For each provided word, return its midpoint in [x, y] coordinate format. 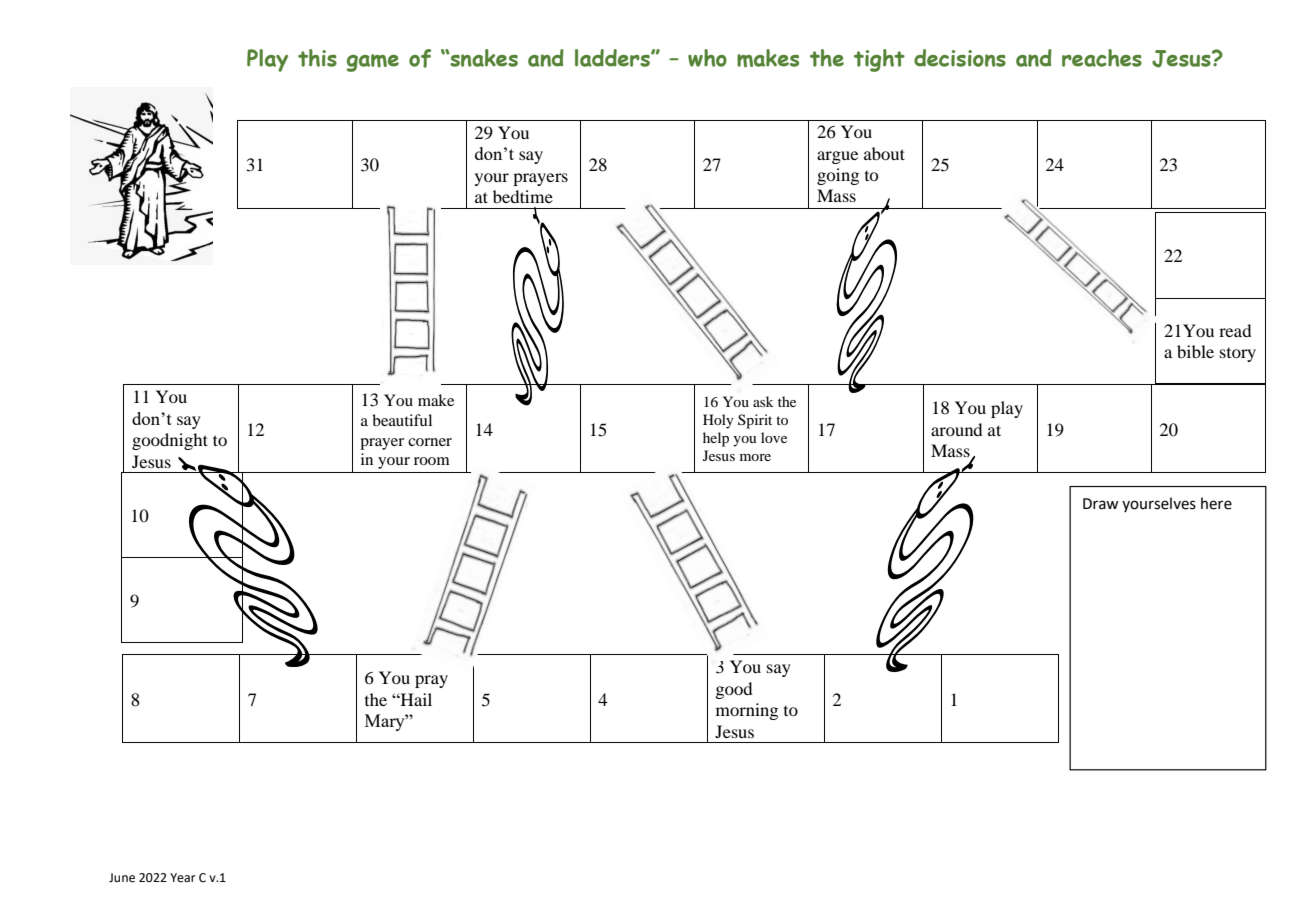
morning [747, 711]
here [1216, 503]
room [432, 461]
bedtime [523, 196]
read [1235, 330]
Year [183, 878]
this [317, 58]
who [707, 58]
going [838, 176]
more [755, 457]
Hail [415, 699]
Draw [1100, 504]
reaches [1102, 58]
